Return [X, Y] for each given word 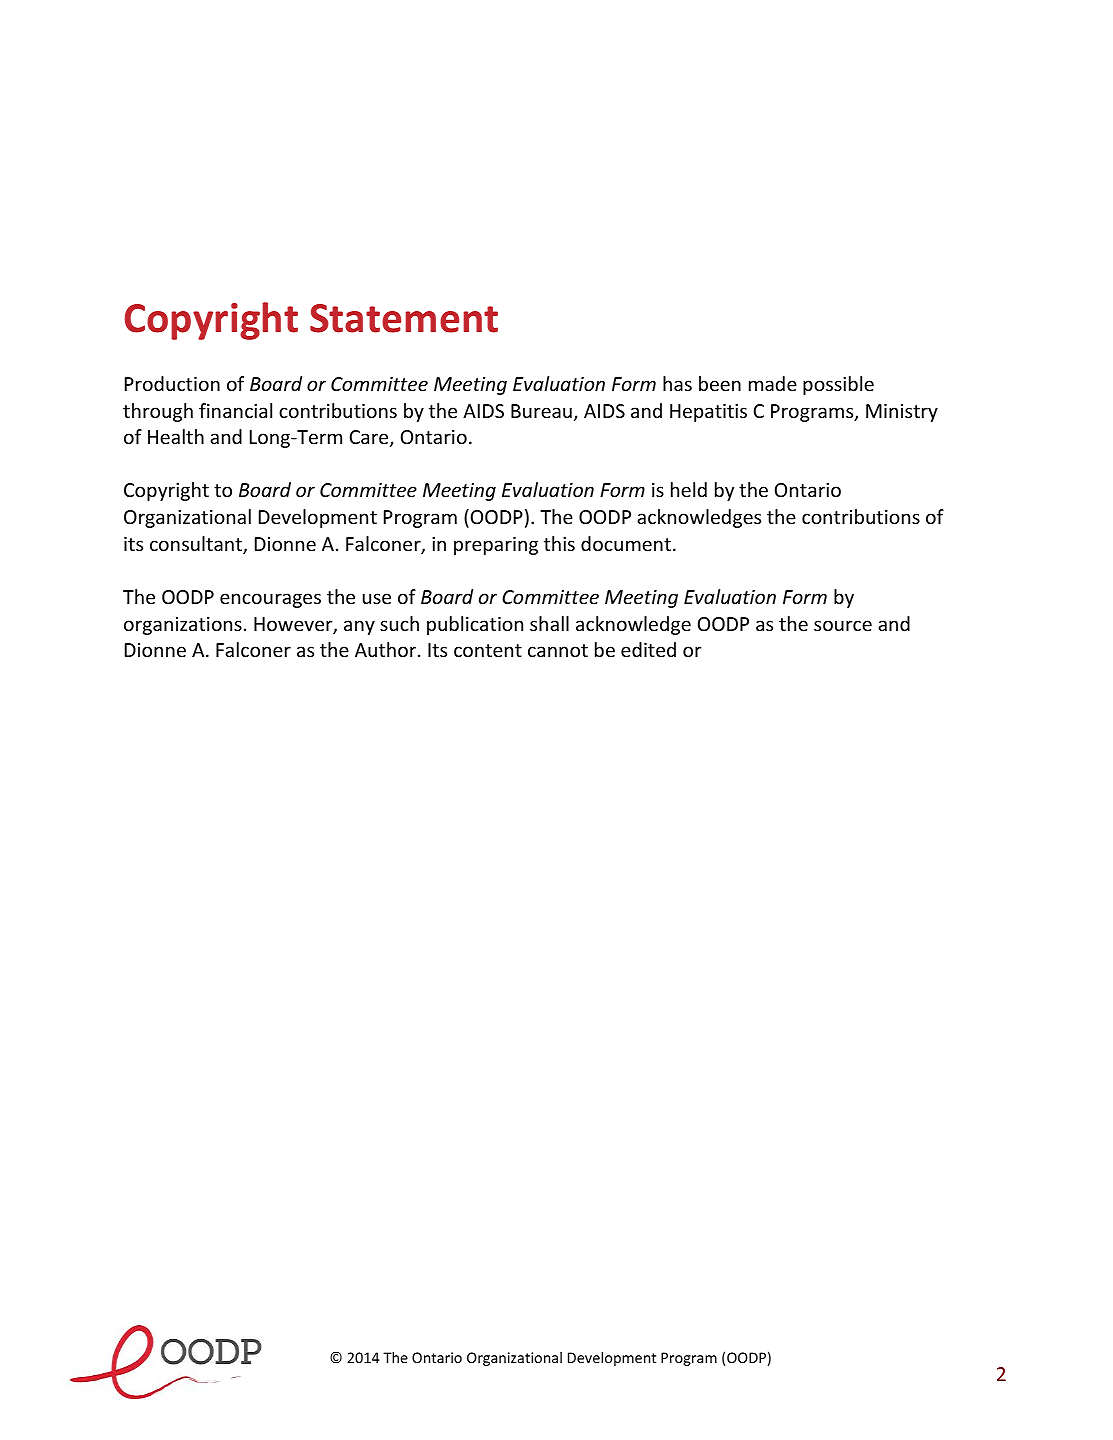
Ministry [902, 413]
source [843, 625]
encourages [270, 600]
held [689, 489]
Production [172, 383]
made [773, 383]
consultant [197, 545]
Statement [404, 318]
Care [370, 438]
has [677, 383]
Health [176, 436]
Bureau [541, 411]
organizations [183, 626]
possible [838, 385]
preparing [496, 546]
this [559, 543]
